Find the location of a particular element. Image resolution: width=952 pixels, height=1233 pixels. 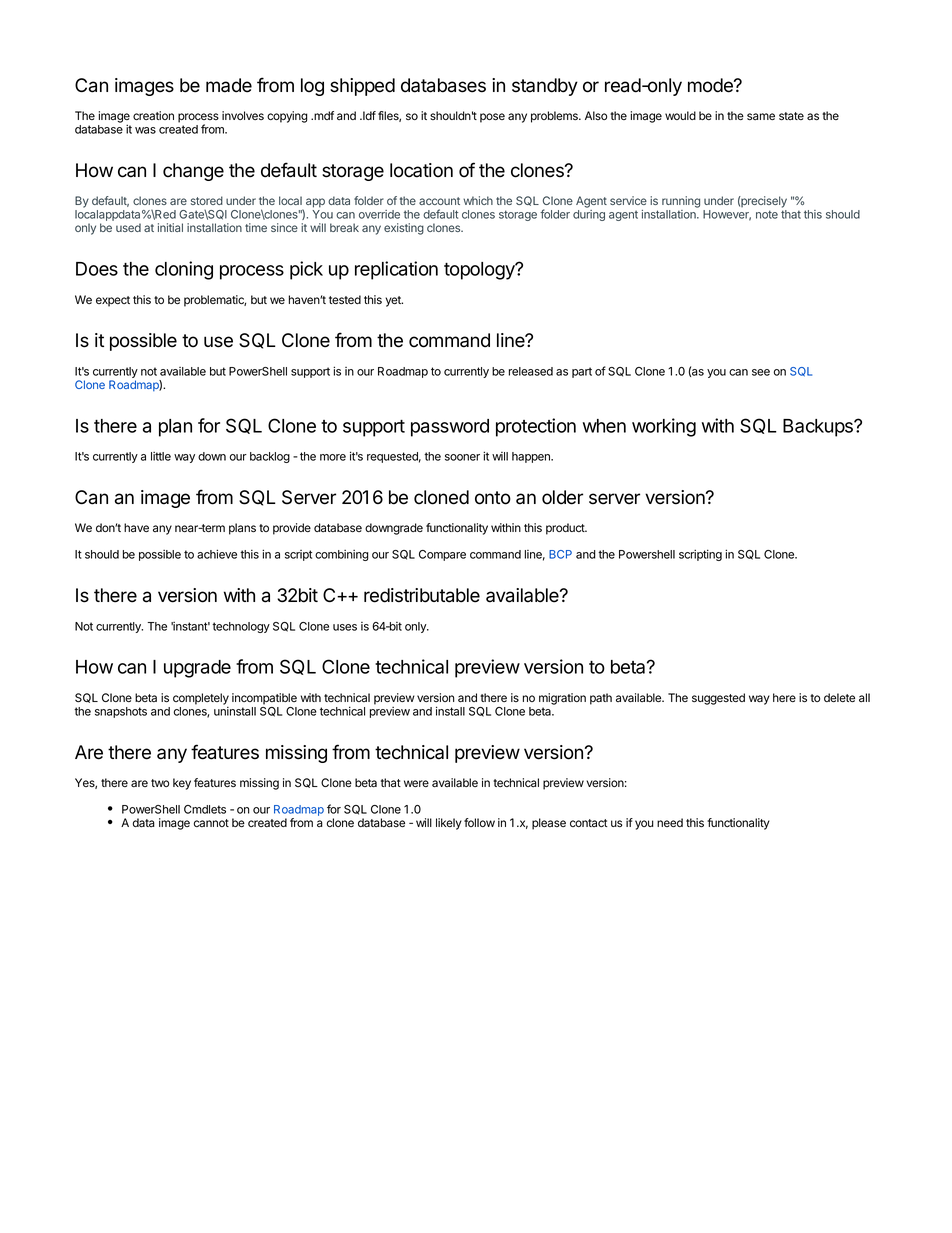

see is located at coordinates (761, 372).
